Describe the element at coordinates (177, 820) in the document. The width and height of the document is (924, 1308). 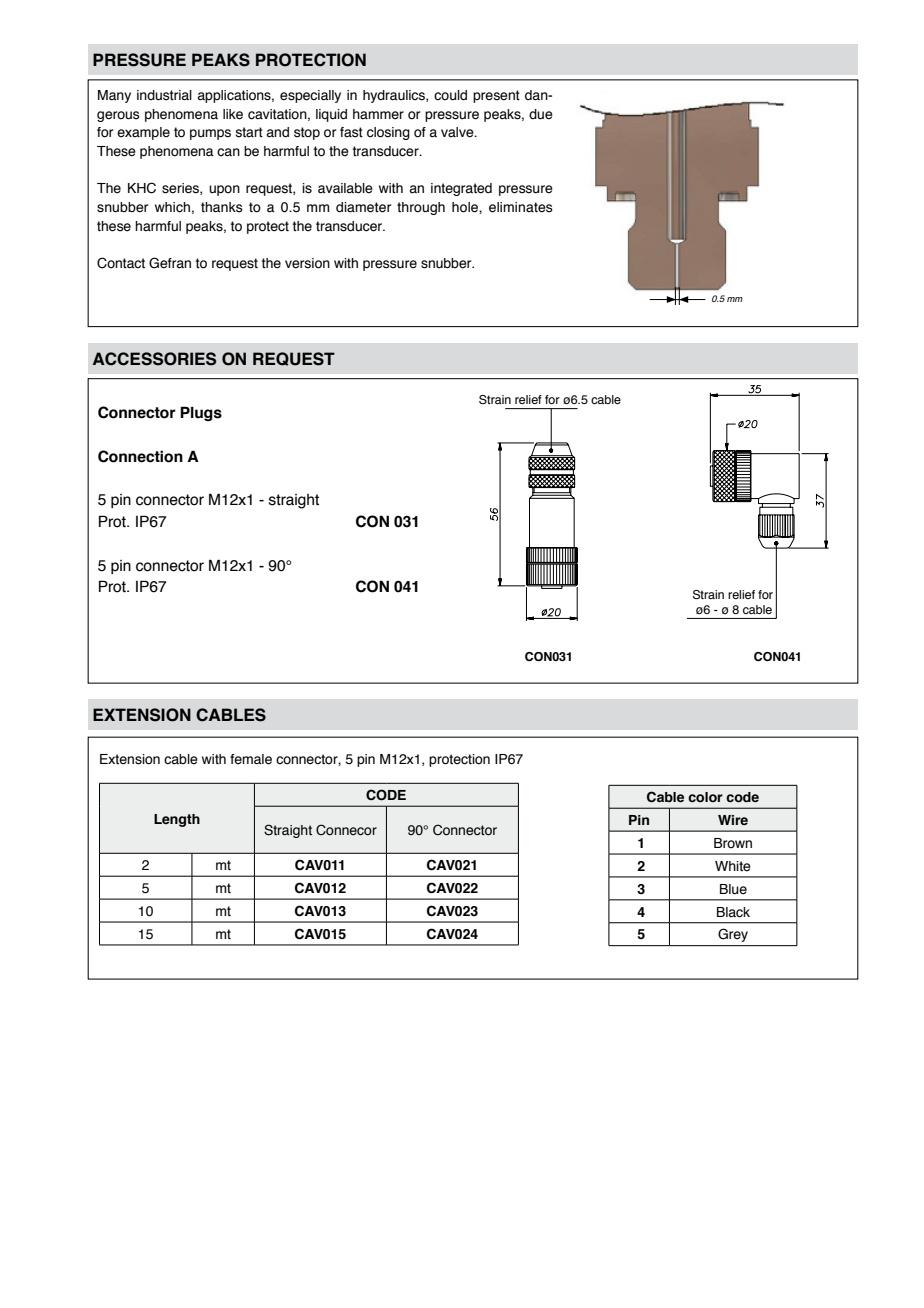
I see `Length` at that location.
